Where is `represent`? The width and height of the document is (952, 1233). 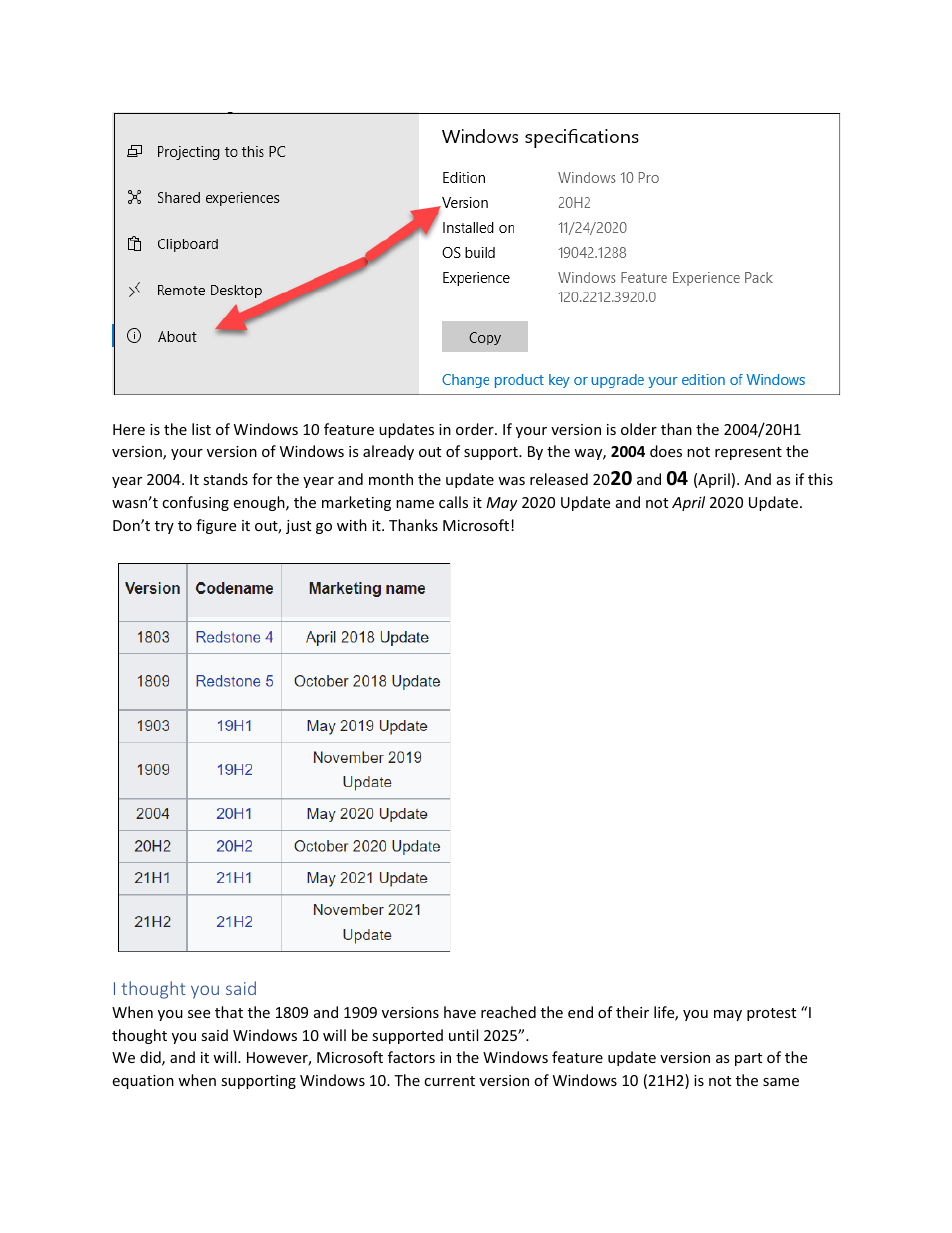 represent is located at coordinates (748, 453).
